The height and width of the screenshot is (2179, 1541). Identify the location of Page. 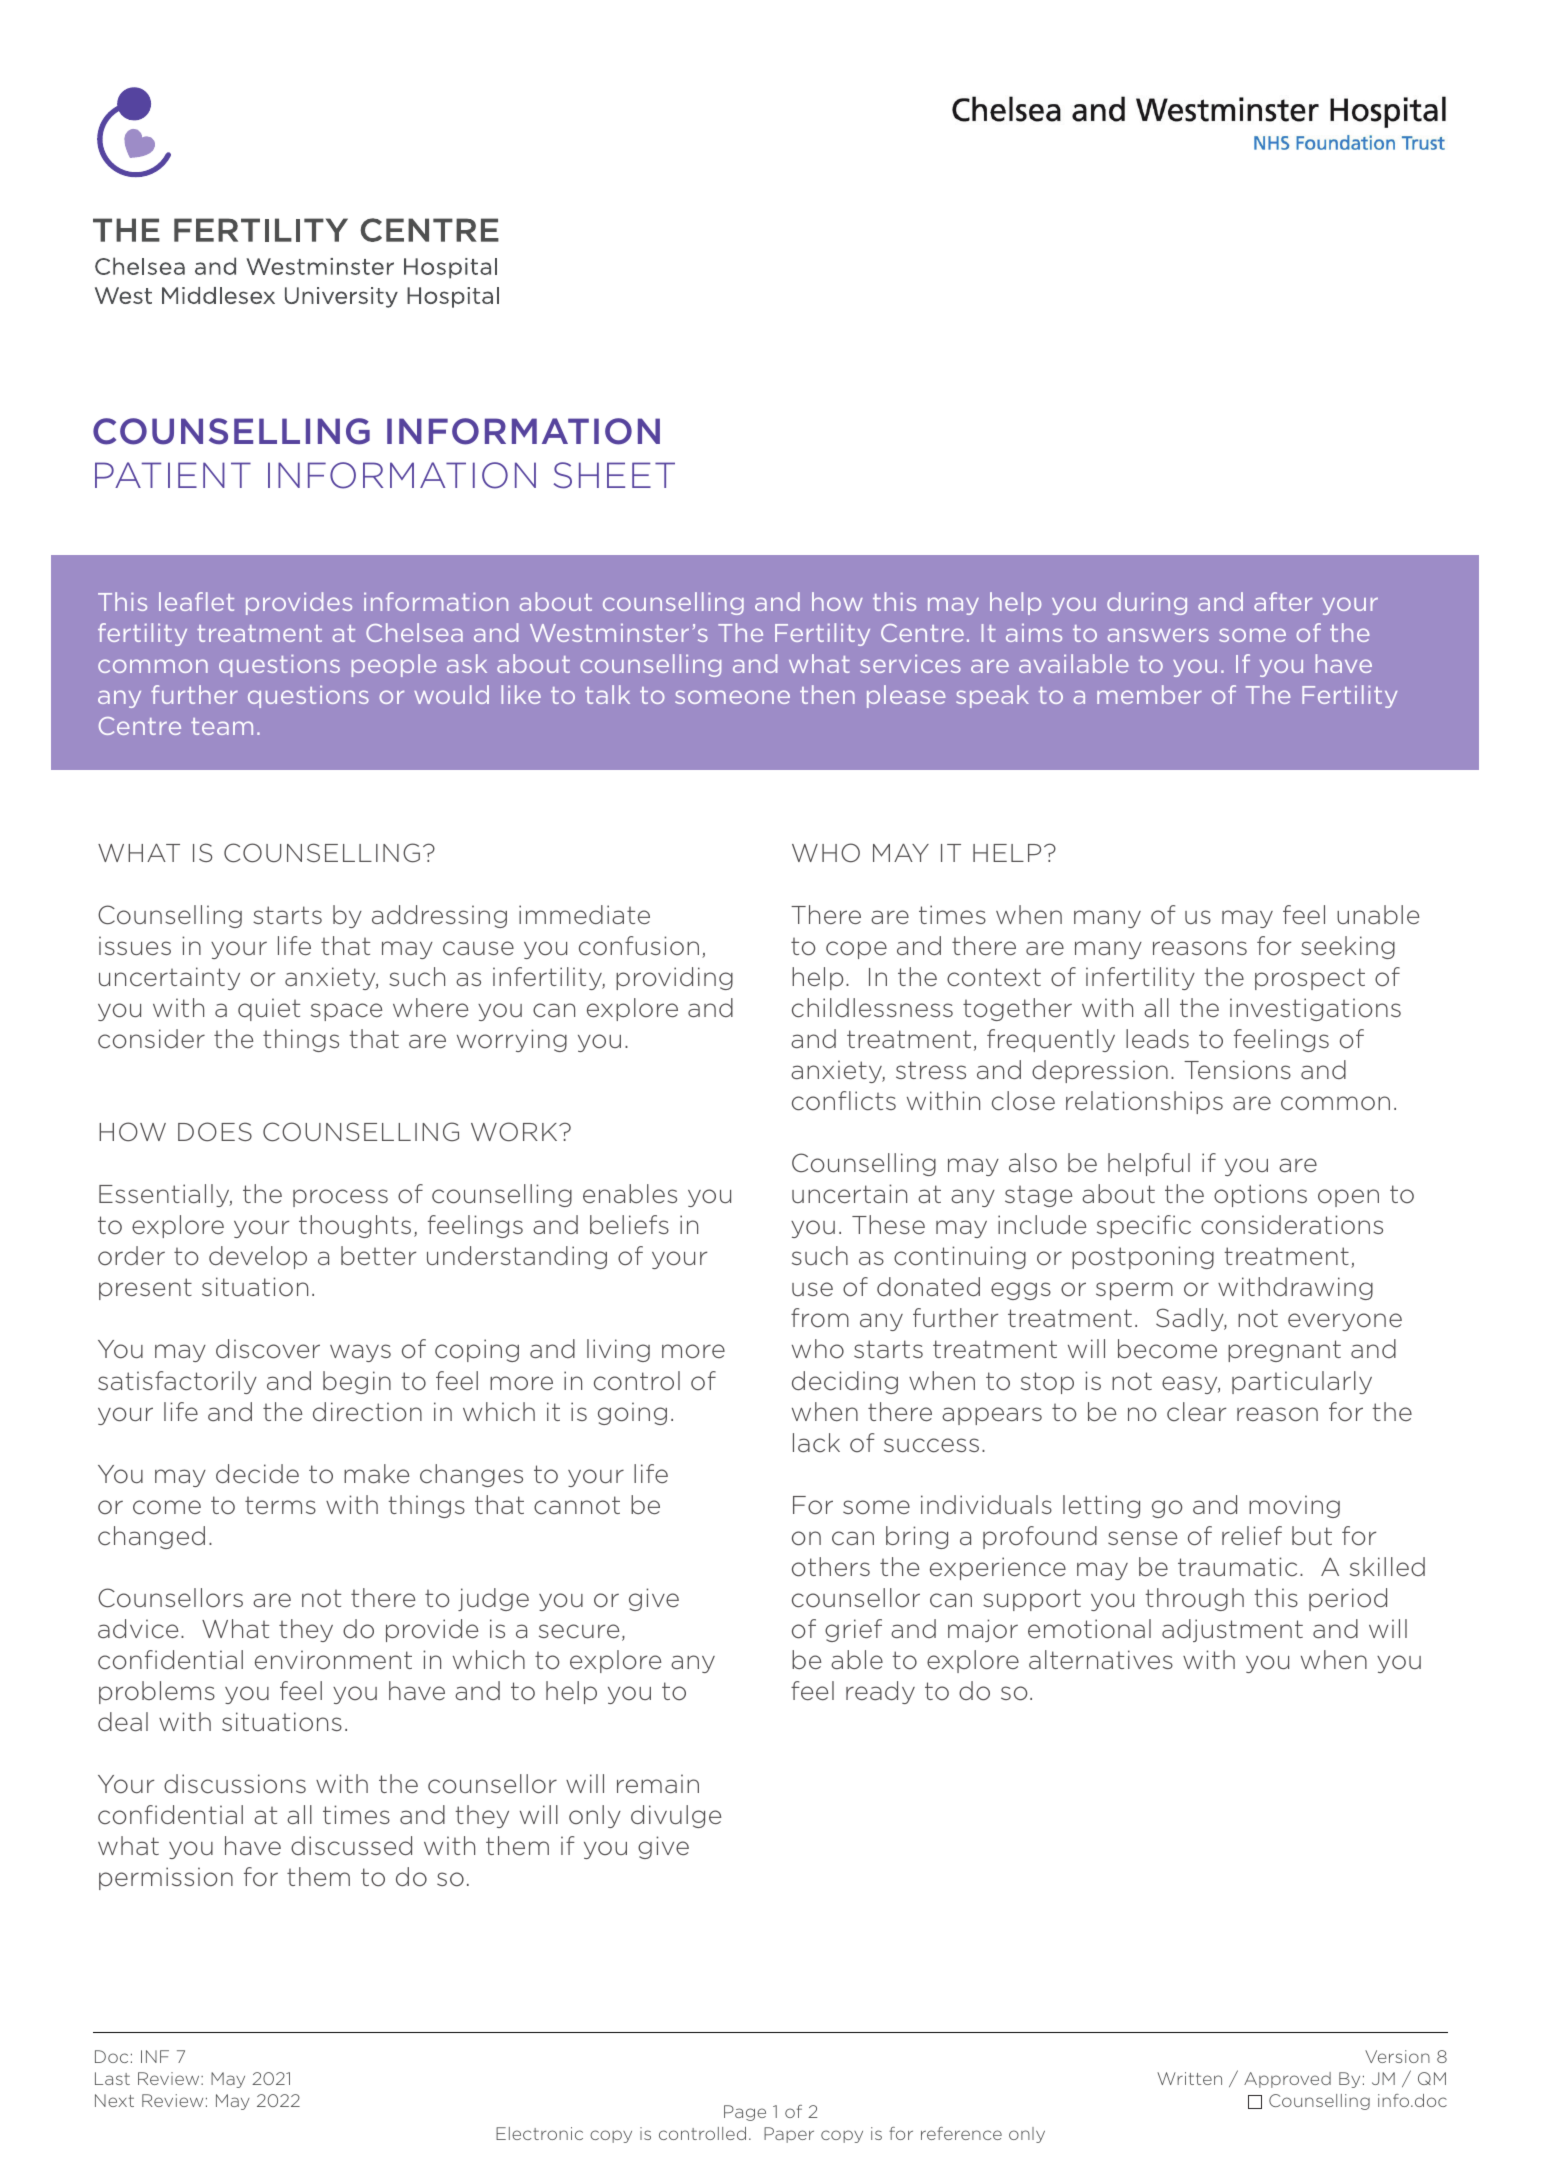
(745, 2113).
